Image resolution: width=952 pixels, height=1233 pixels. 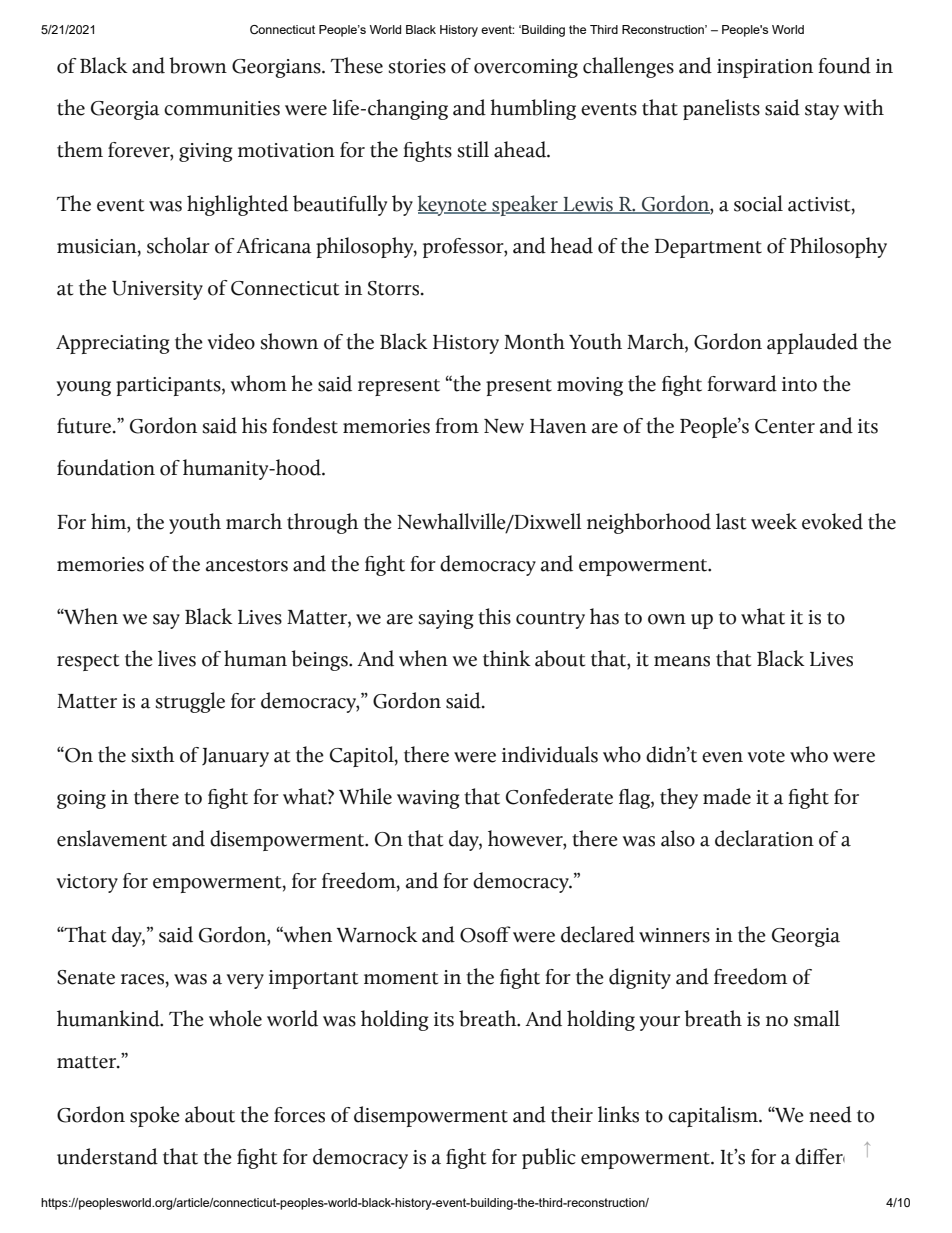 What do you see at coordinates (533, 109) in the image?
I see `humbling` at bounding box center [533, 109].
